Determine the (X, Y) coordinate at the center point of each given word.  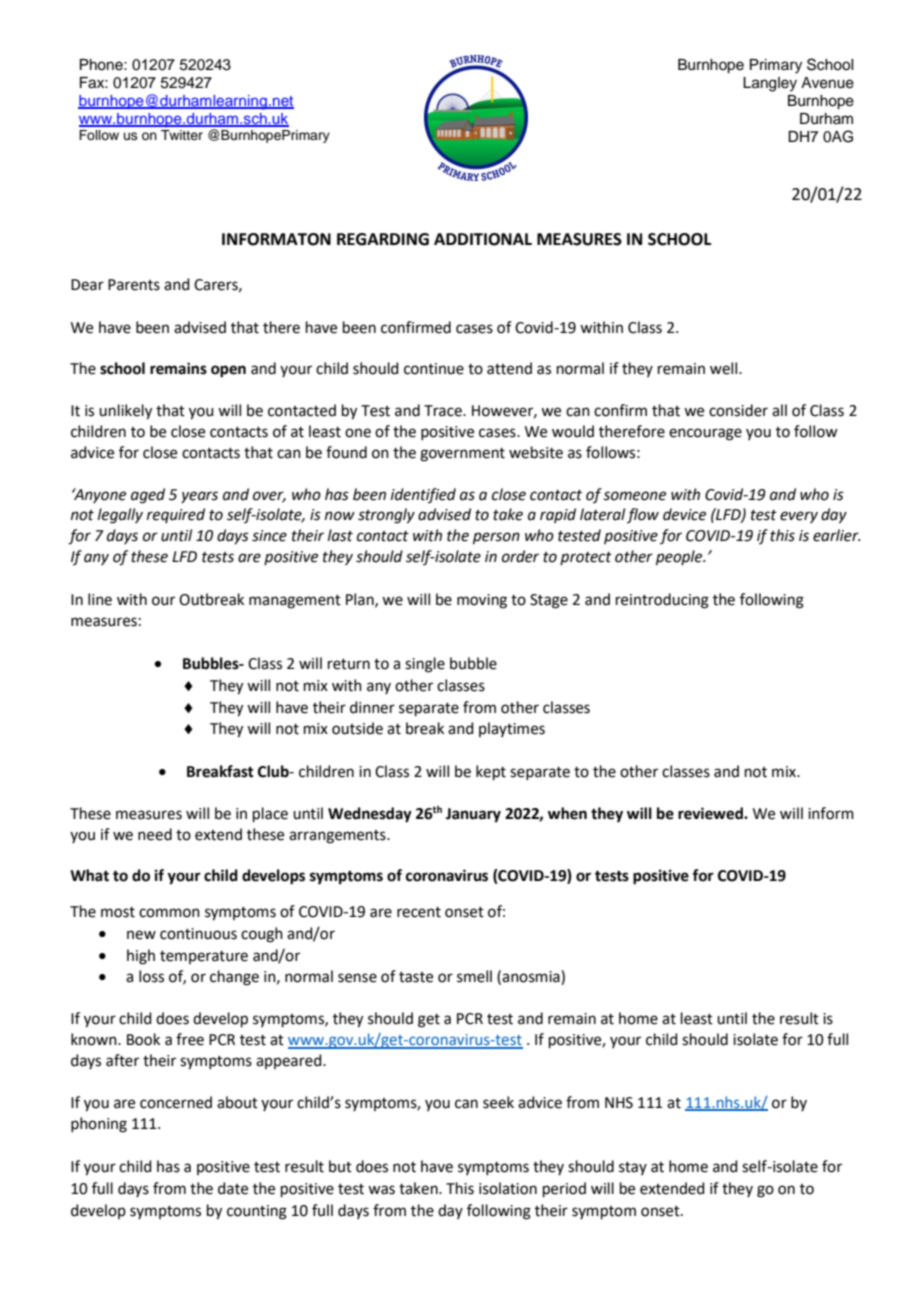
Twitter (182, 135)
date (233, 1188)
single (425, 665)
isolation (508, 1188)
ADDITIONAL (483, 239)
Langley (770, 84)
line (100, 599)
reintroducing (662, 601)
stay (633, 1168)
